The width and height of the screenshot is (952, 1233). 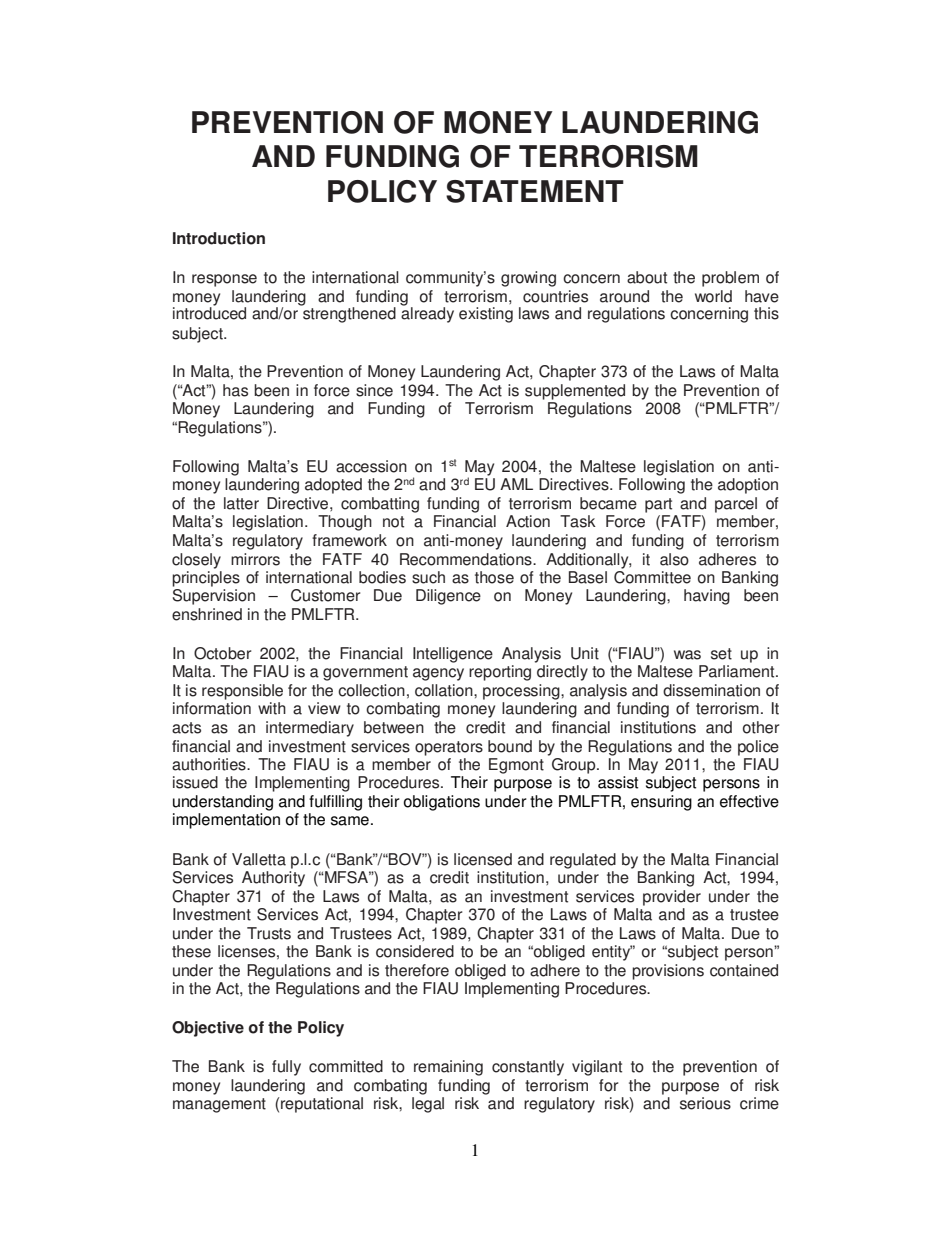 I want to click on Intelligence, so click(x=453, y=655).
